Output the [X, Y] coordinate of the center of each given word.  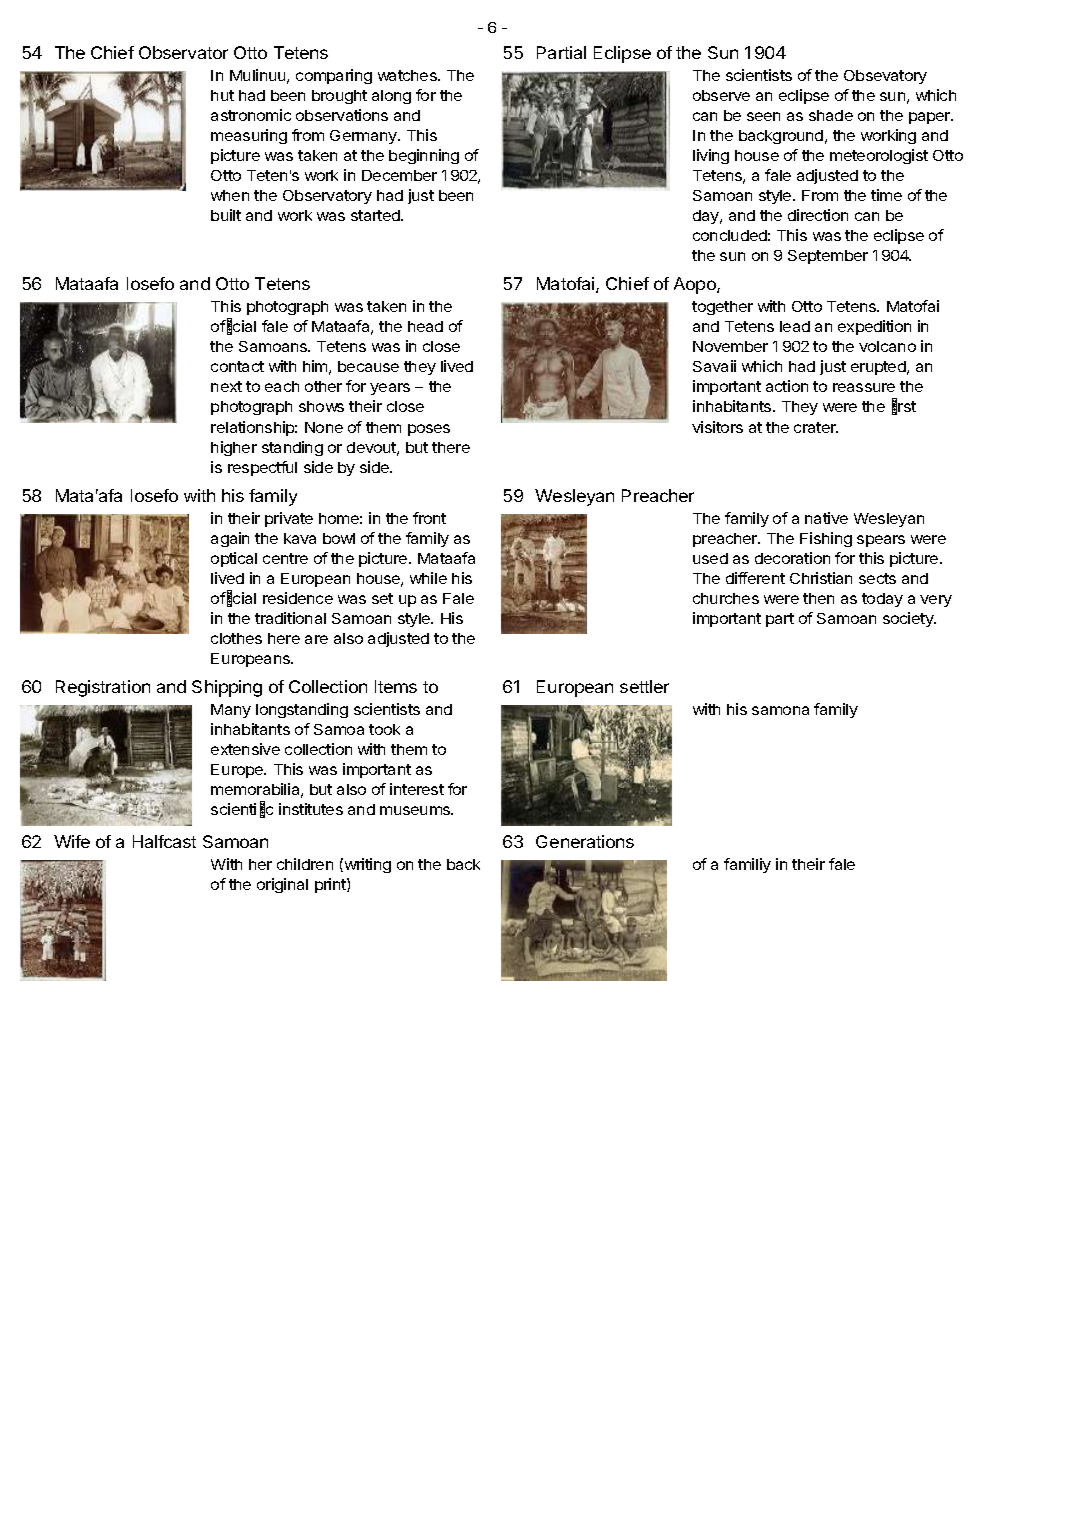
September [828, 257]
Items [396, 686]
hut [222, 95]
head [425, 326]
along [391, 97]
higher [234, 448]
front [429, 518]
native [826, 518]
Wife [72, 841]
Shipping [227, 688]
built [226, 215]
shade [831, 115]
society [909, 619]
